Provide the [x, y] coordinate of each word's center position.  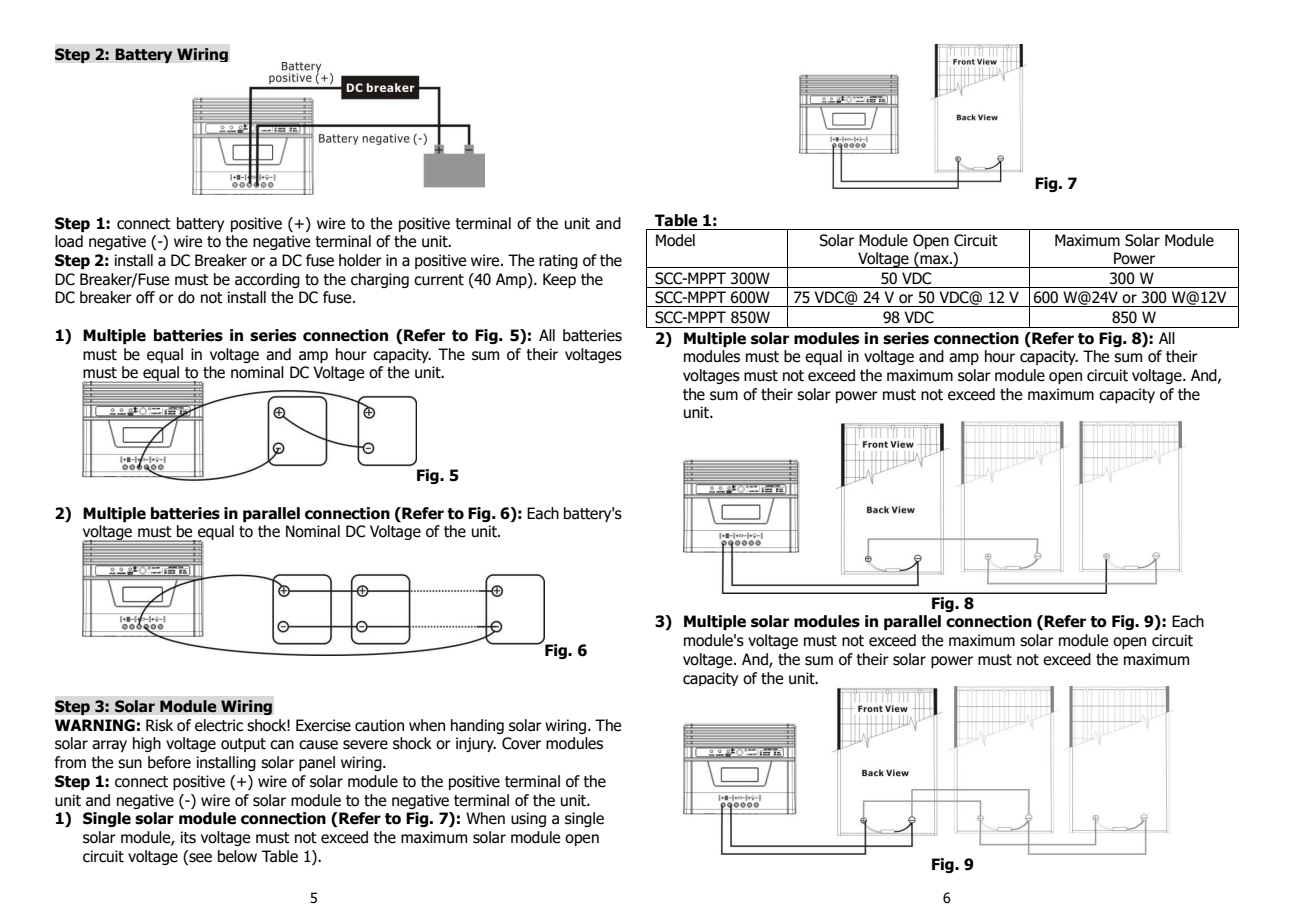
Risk [159, 725]
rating [558, 261]
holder [360, 260]
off [145, 297]
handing [477, 726]
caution [379, 725]
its [188, 837]
